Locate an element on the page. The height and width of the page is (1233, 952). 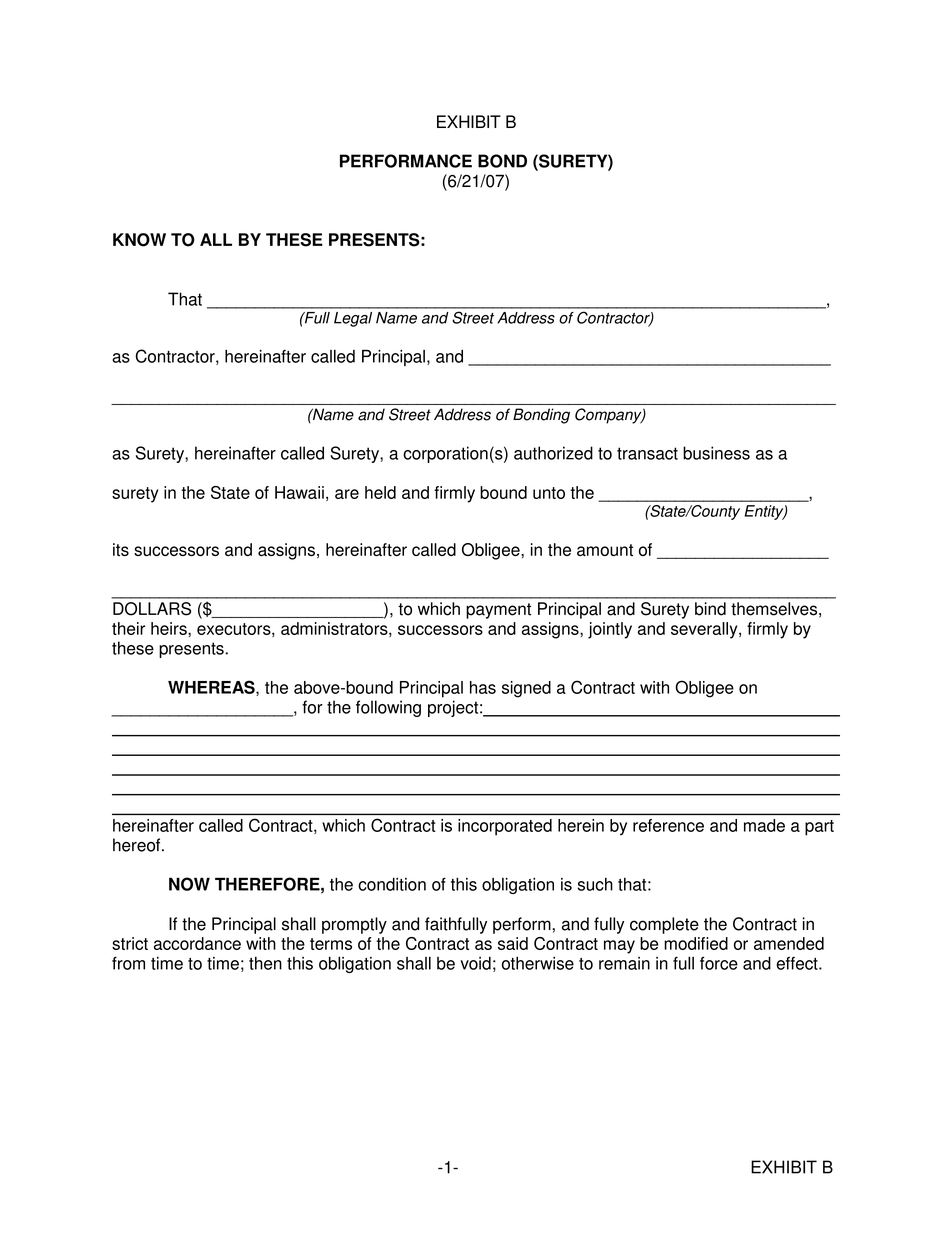
KNOW is located at coordinates (139, 240).
